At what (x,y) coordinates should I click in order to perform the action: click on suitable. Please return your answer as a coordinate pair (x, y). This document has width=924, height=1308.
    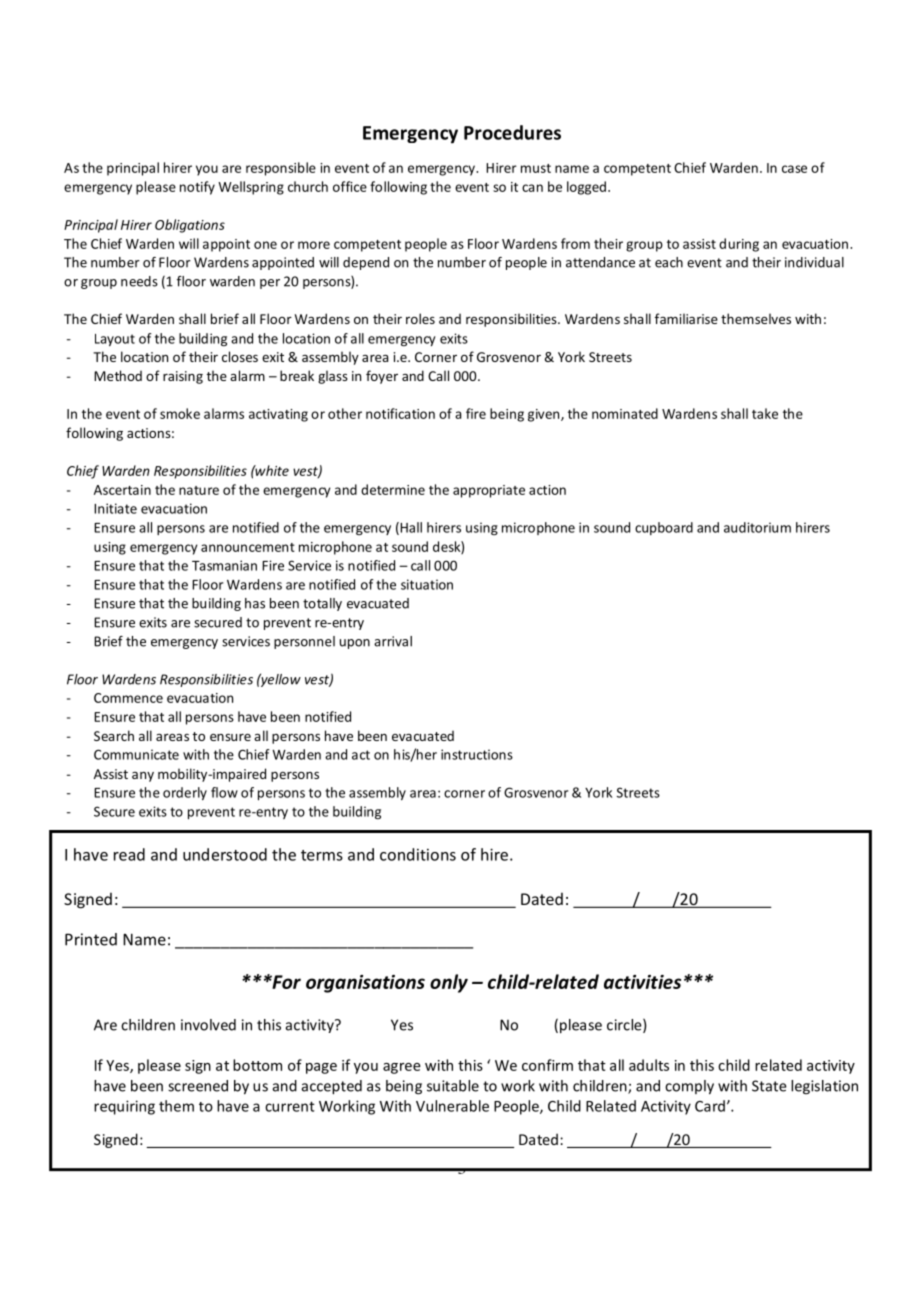
    Looking at the image, I should click on (453, 1086).
